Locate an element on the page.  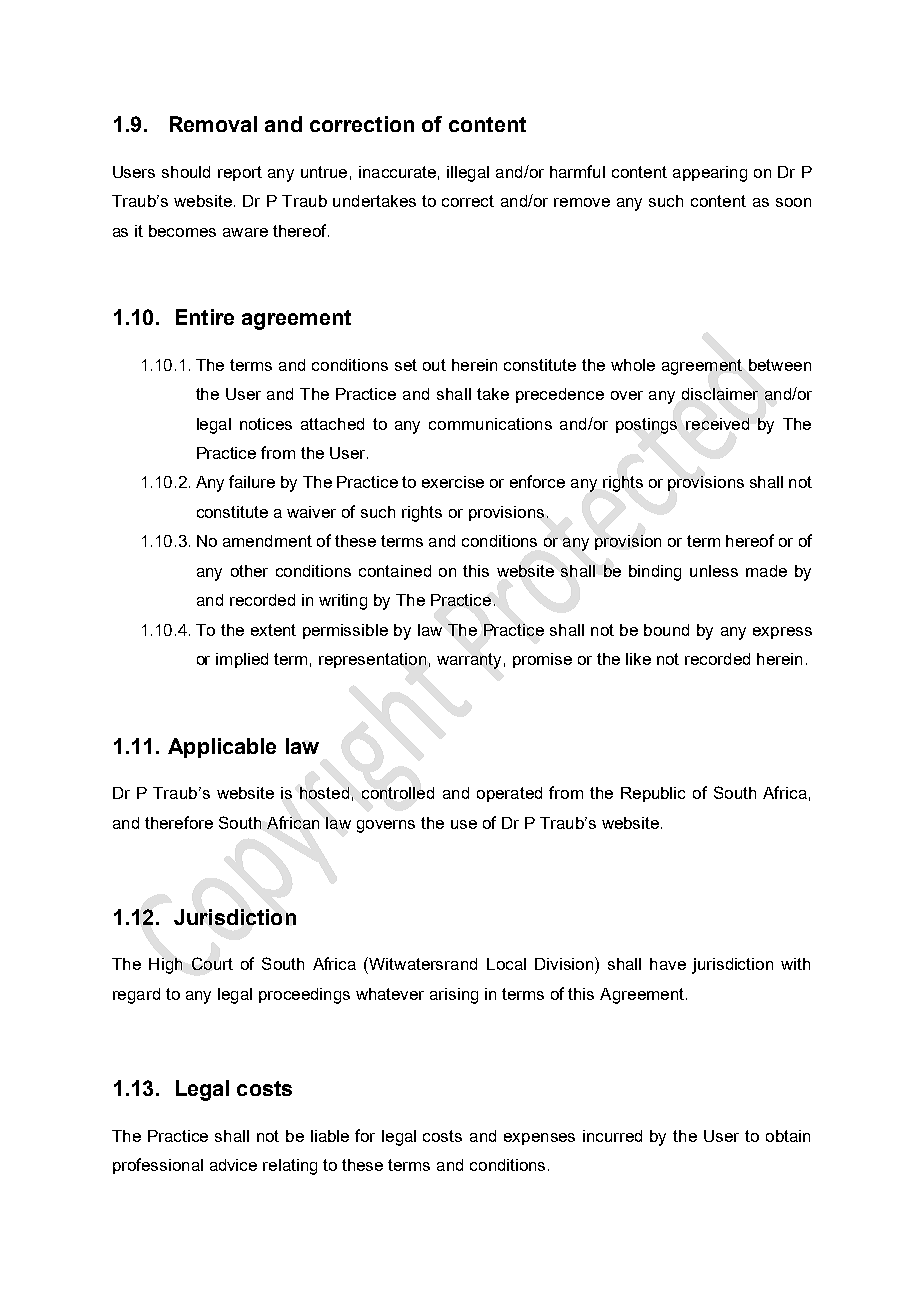
failure is located at coordinates (252, 481).
